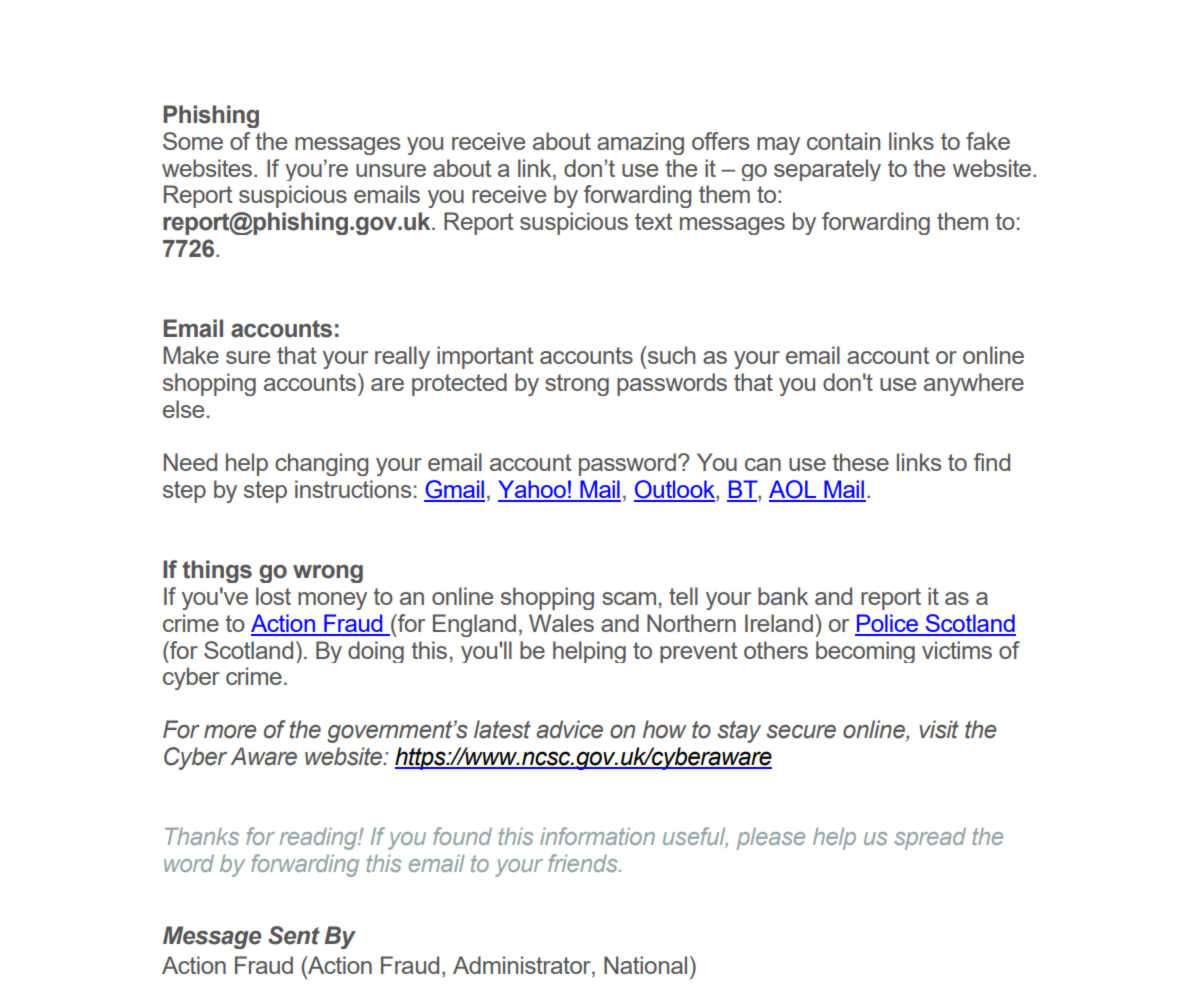 The width and height of the screenshot is (1204, 1004). Describe the element at coordinates (640, 143) in the screenshot. I see `amazing` at that location.
